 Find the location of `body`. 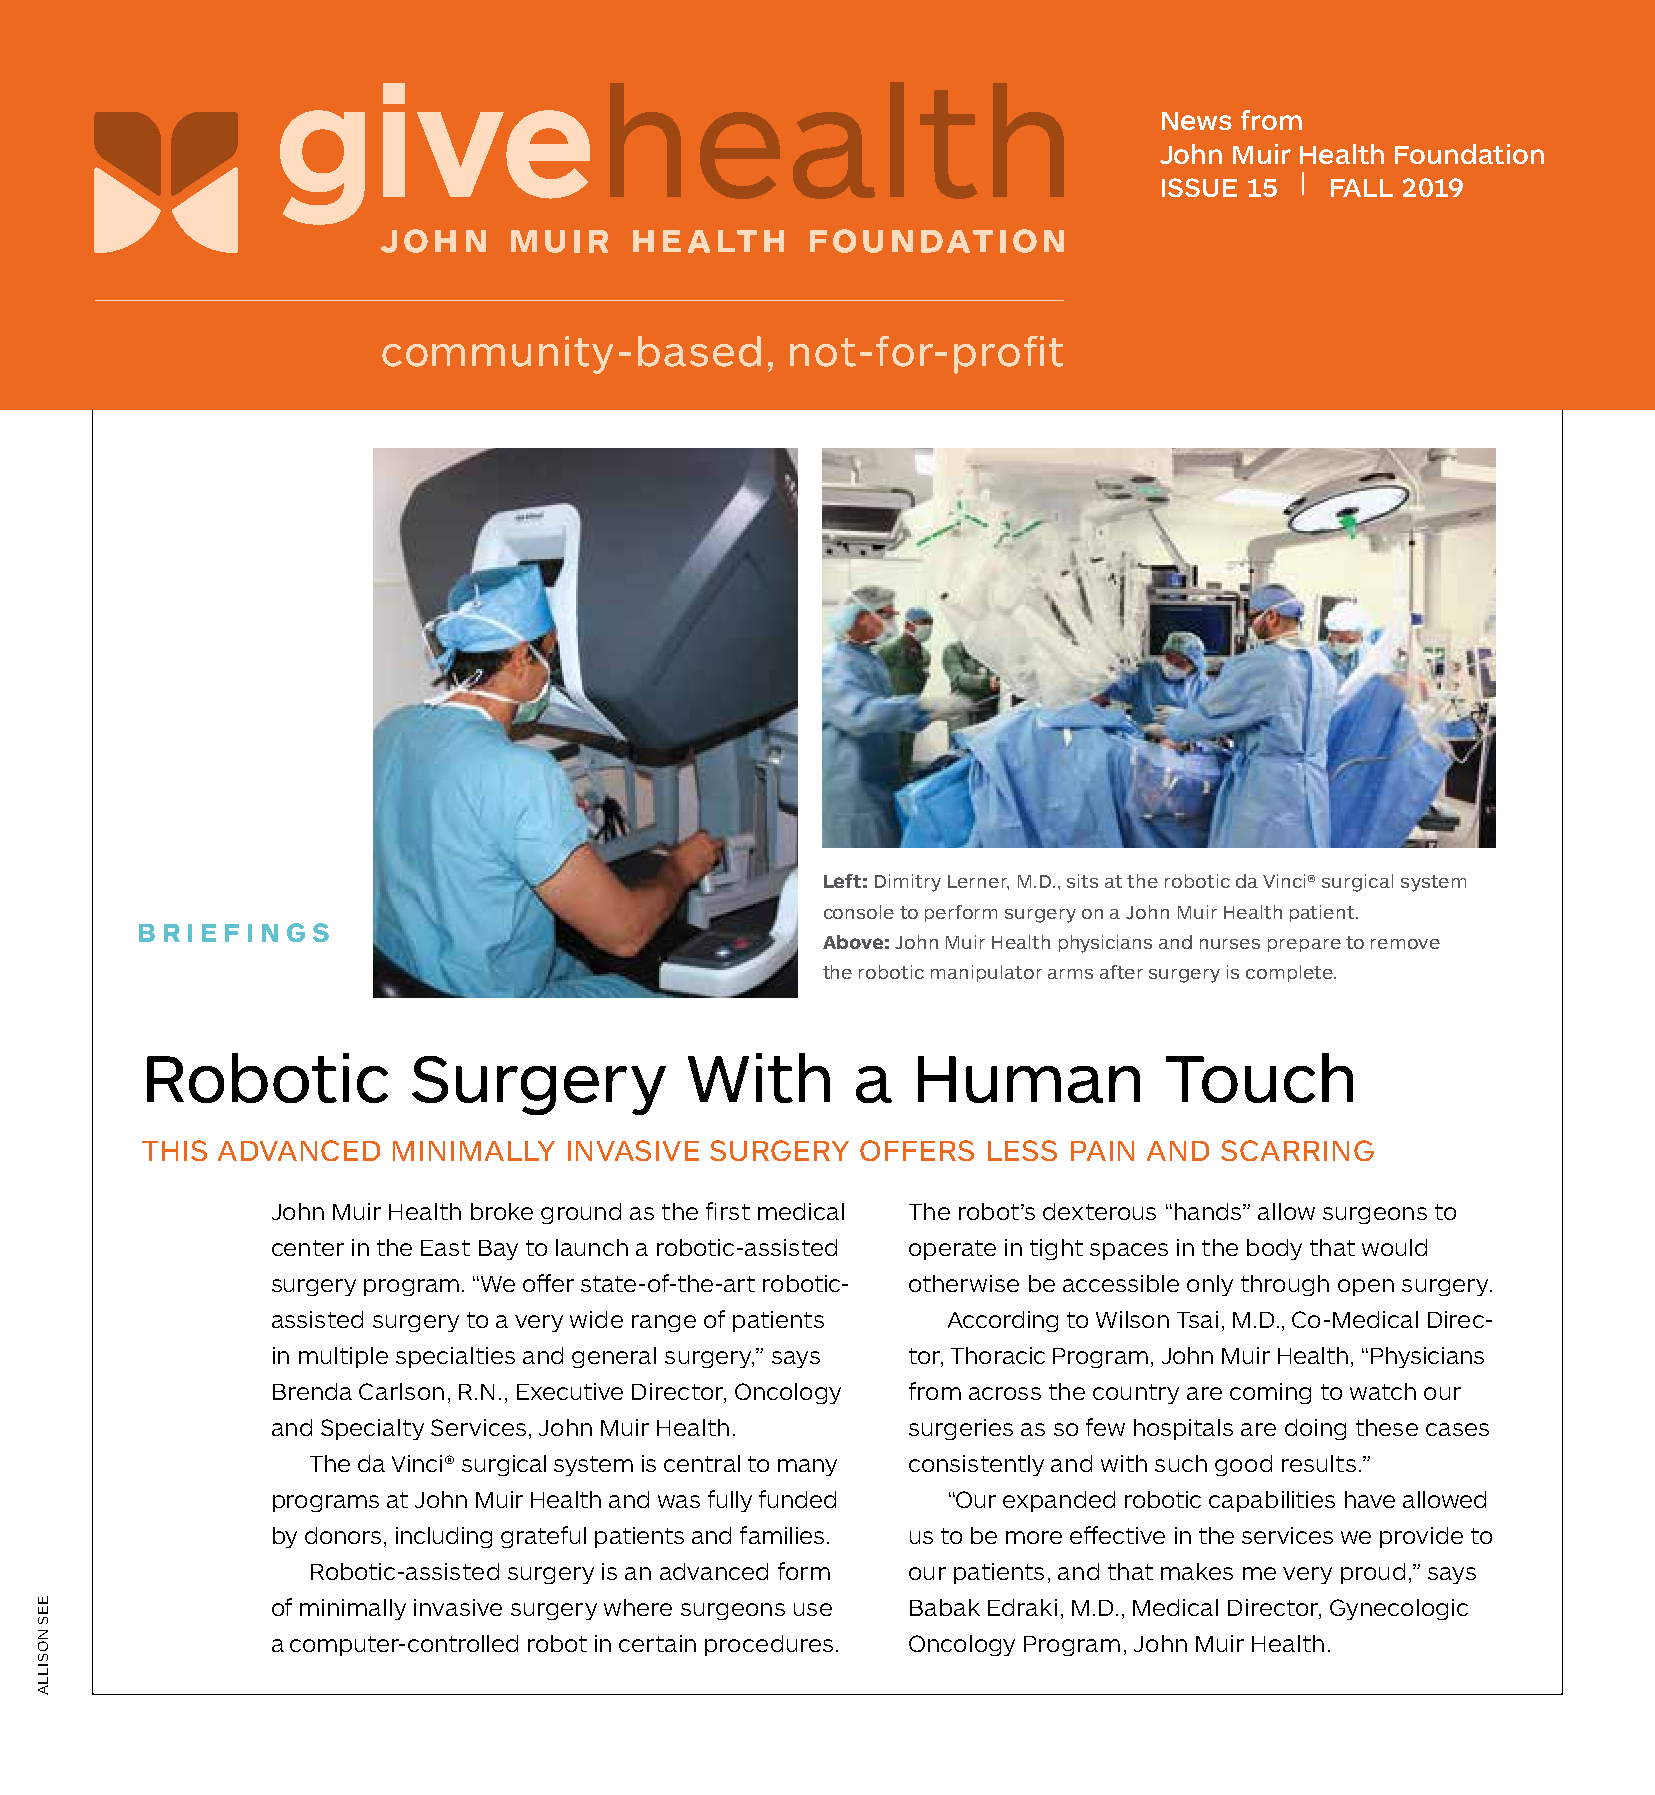

body is located at coordinates (1274, 1249).
